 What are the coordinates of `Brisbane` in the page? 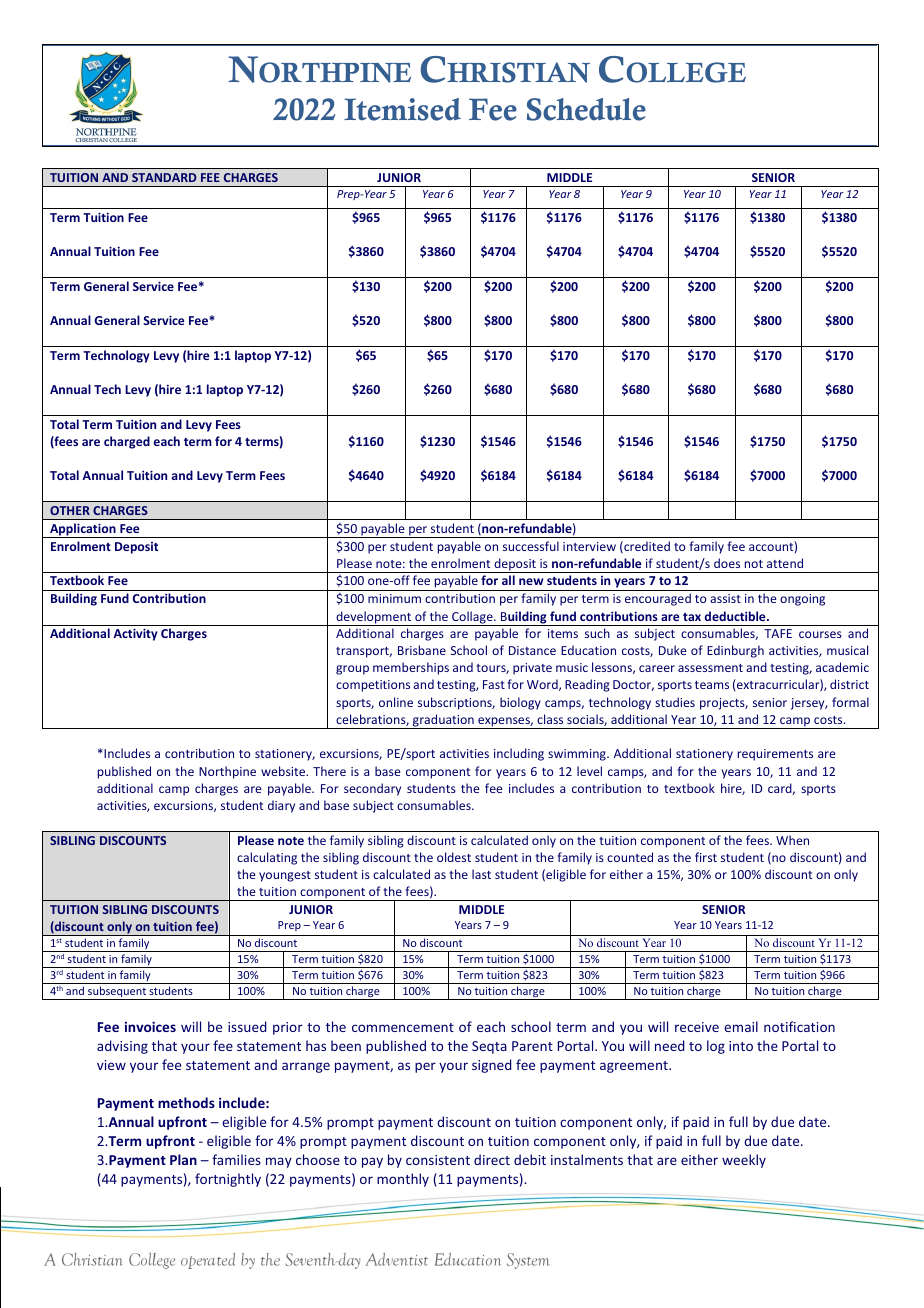 It's located at (422, 650).
